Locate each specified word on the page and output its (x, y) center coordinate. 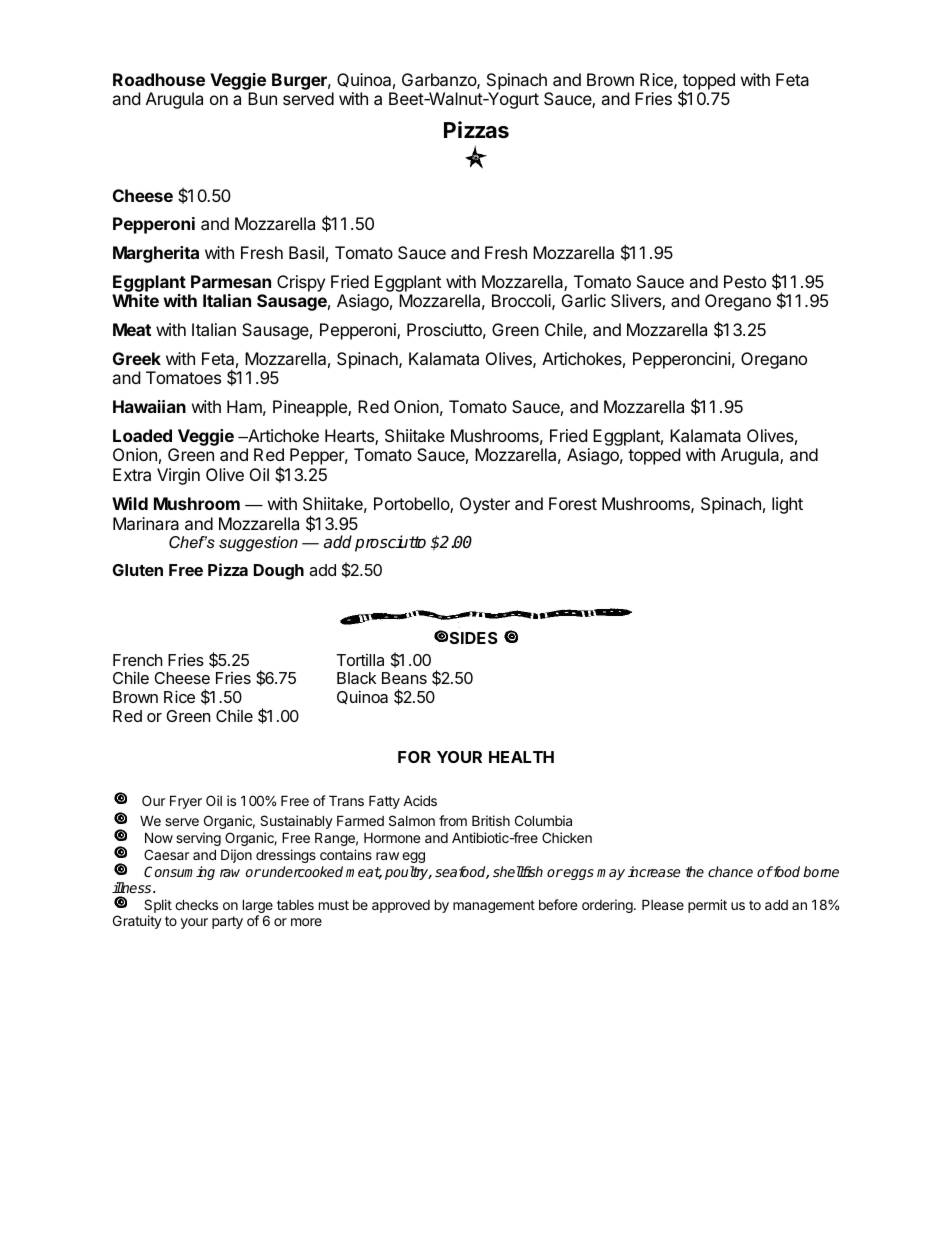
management (494, 906)
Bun (262, 98)
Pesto (745, 281)
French (138, 660)
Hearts (350, 437)
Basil (306, 252)
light (787, 505)
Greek (137, 358)
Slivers (637, 302)
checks (196, 904)
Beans (404, 678)
